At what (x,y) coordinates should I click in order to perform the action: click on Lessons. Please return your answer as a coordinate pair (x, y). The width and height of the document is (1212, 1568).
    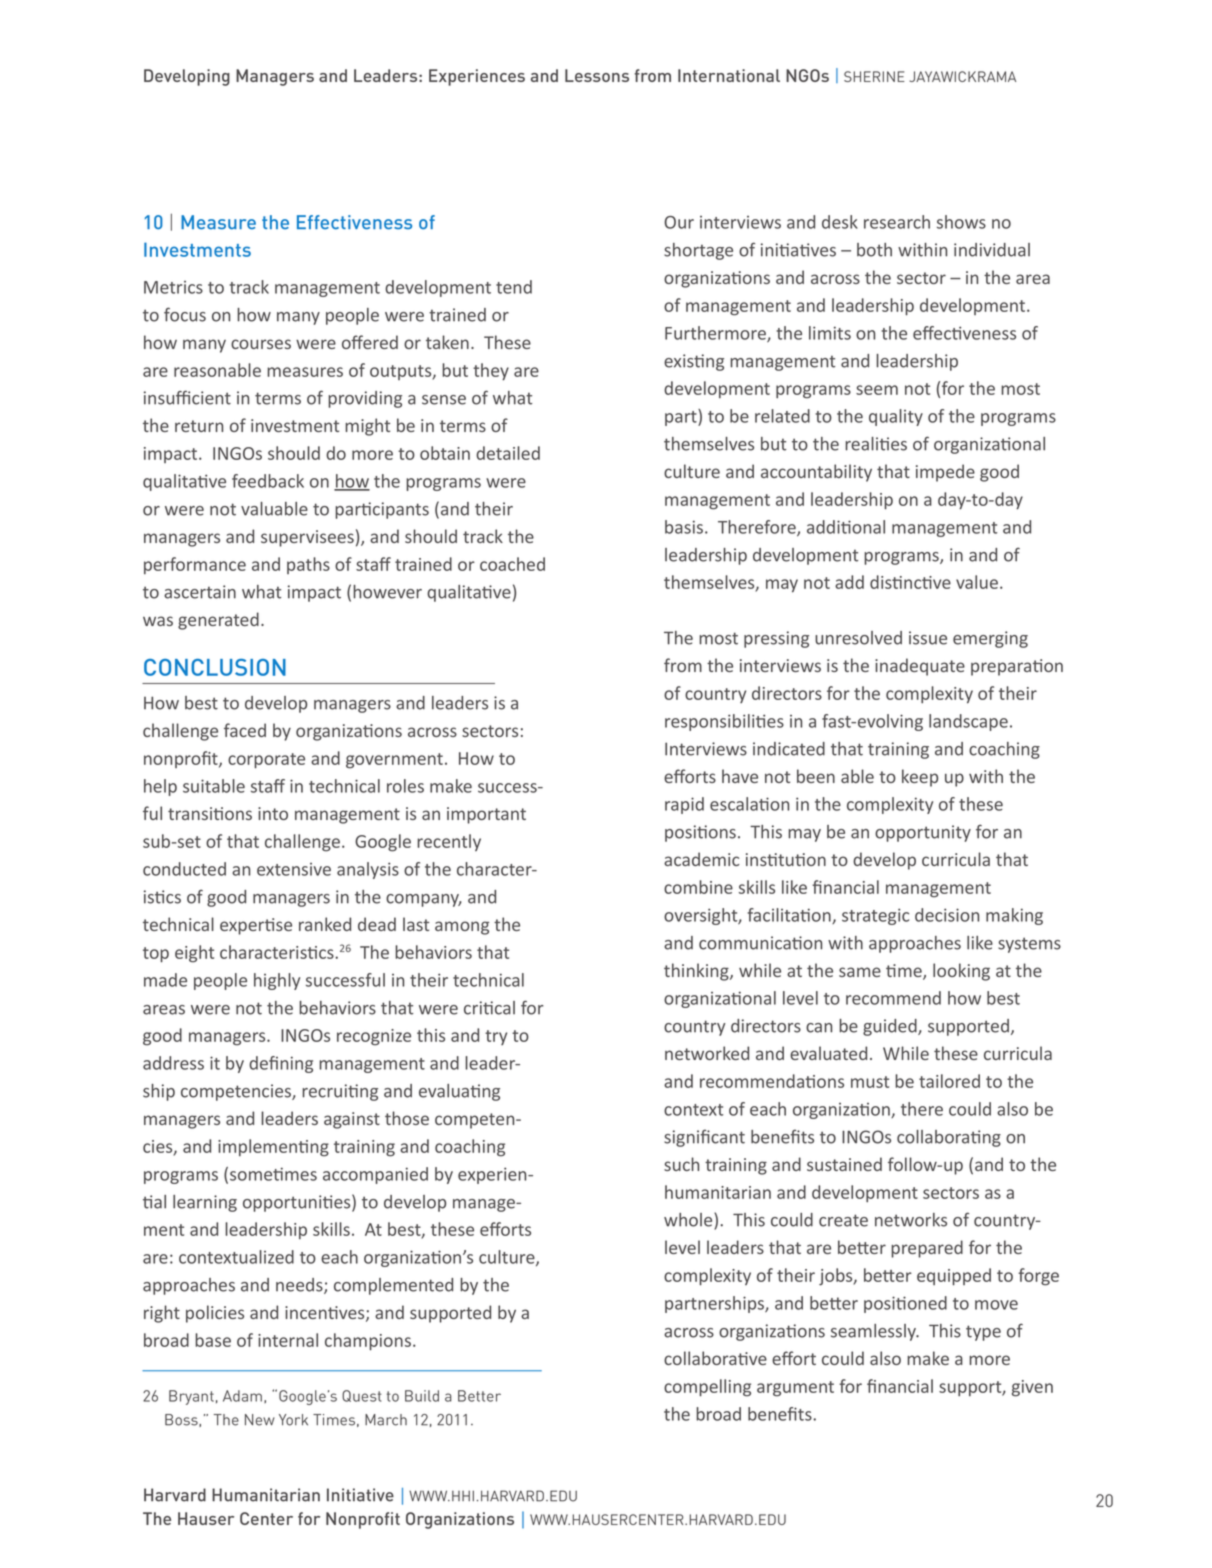
    Looking at the image, I should click on (597, 75).
